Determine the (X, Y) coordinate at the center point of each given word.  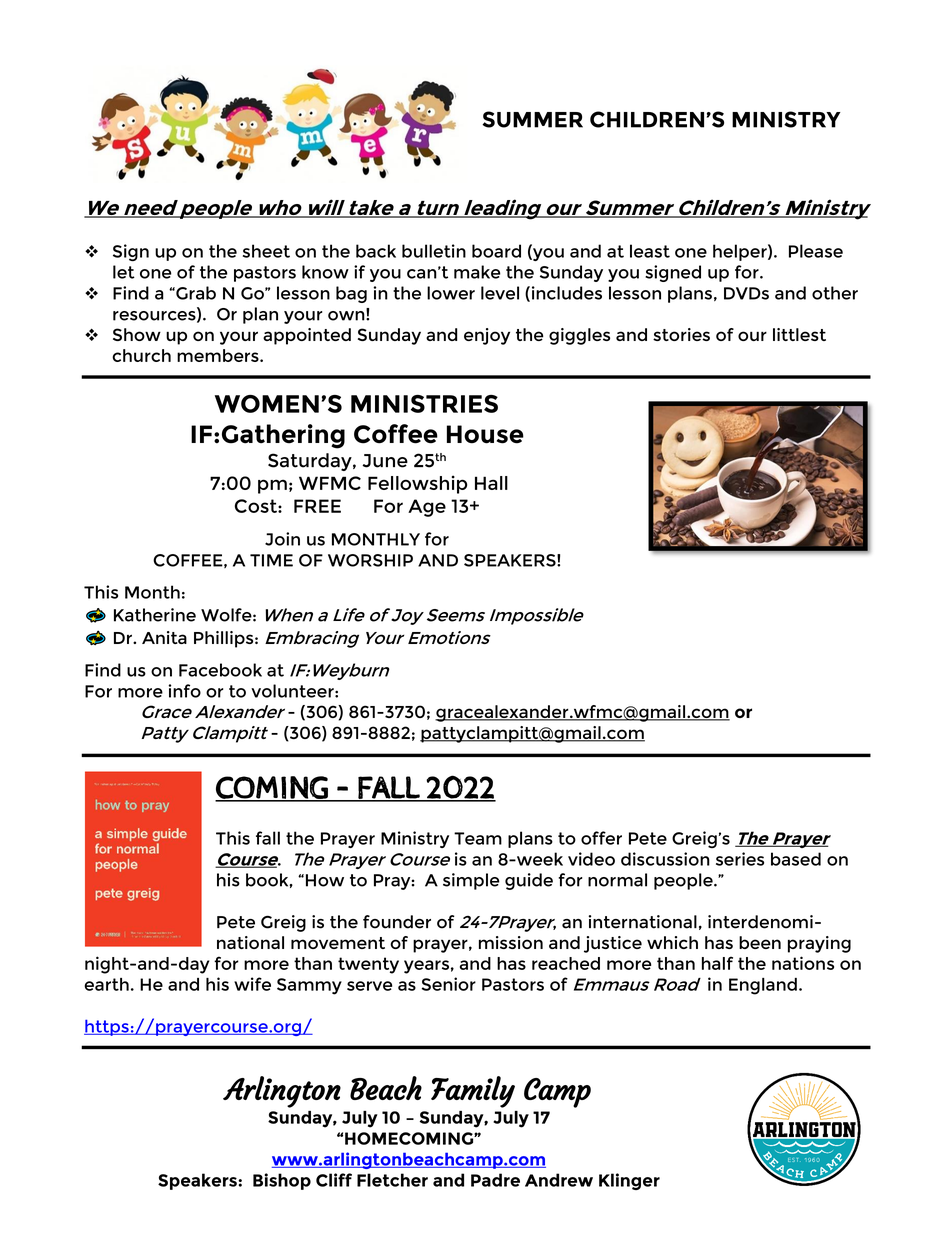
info (184, 691)
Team (478, 838)
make (477, 272)
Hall (491, 483)
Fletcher (392, 1180)
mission (511, 942)
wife (252, 984)
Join (282, 539)
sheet (266, 251)
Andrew (559, 1180)
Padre (495, 1180)
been (760, 942)
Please (816, 251)
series (740, 859)
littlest (799, 334)
